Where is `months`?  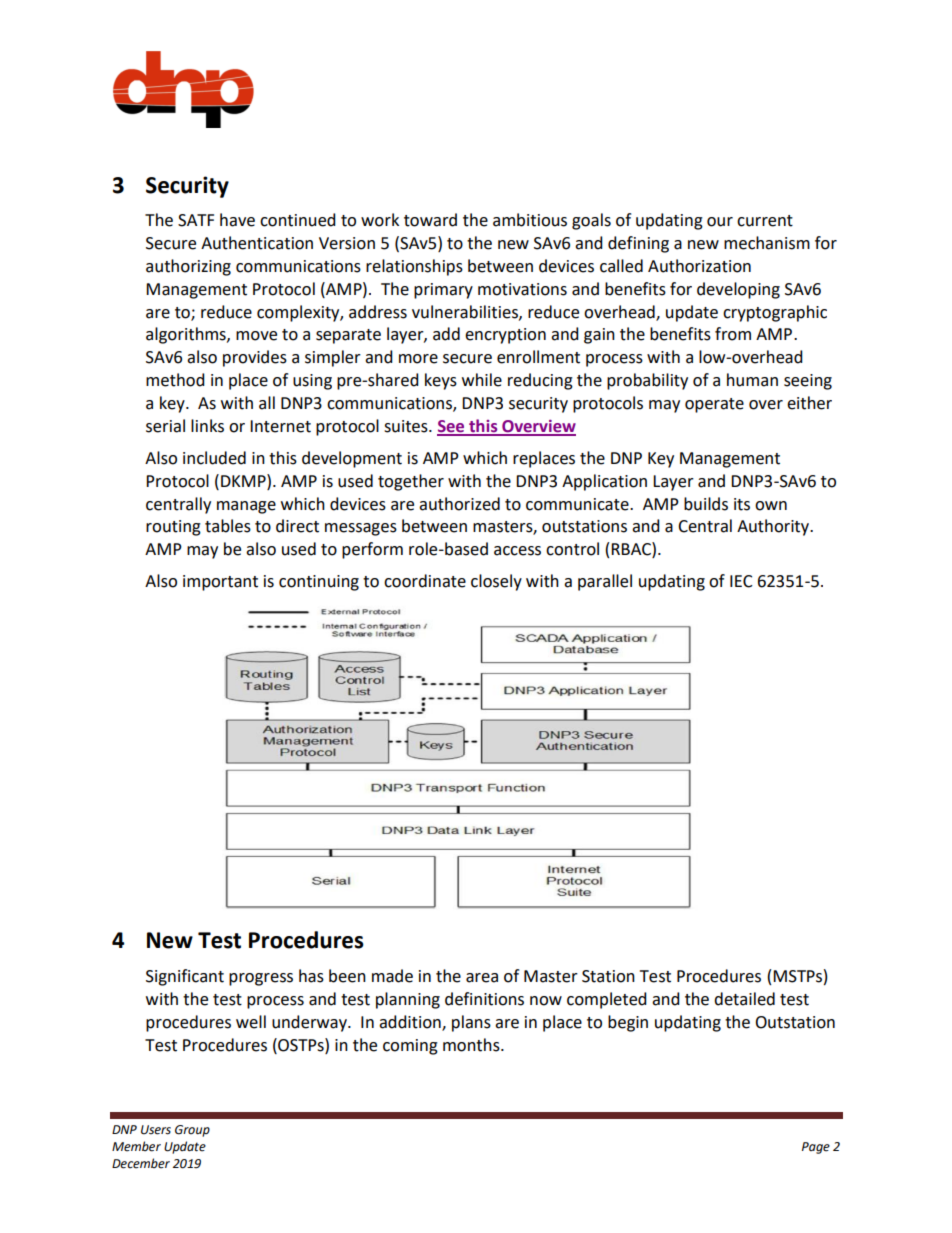
months is located at coordinates (472, 1045).
